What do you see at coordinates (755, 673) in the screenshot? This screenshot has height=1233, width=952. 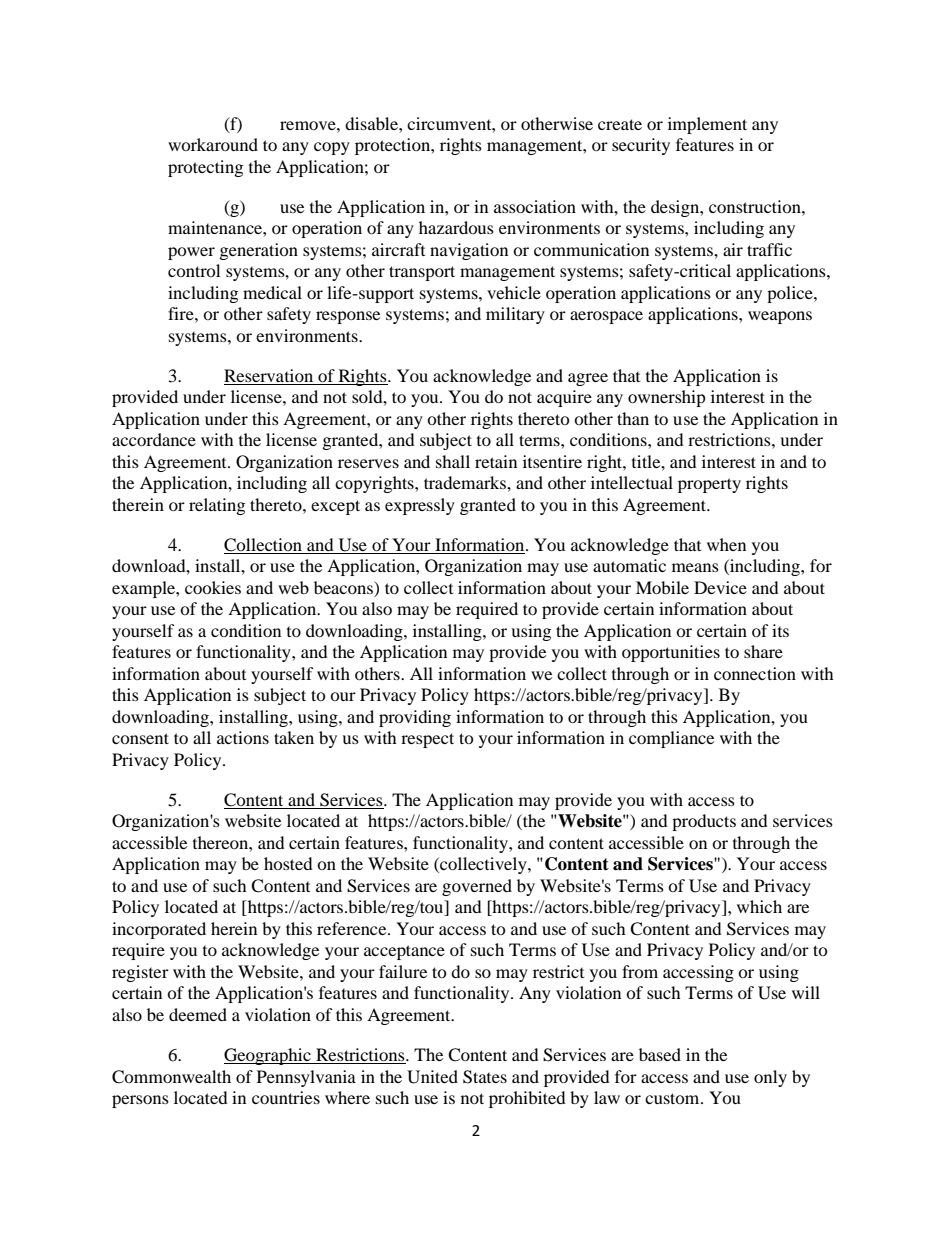 I see `connection` at bounding box center [755, 673].
